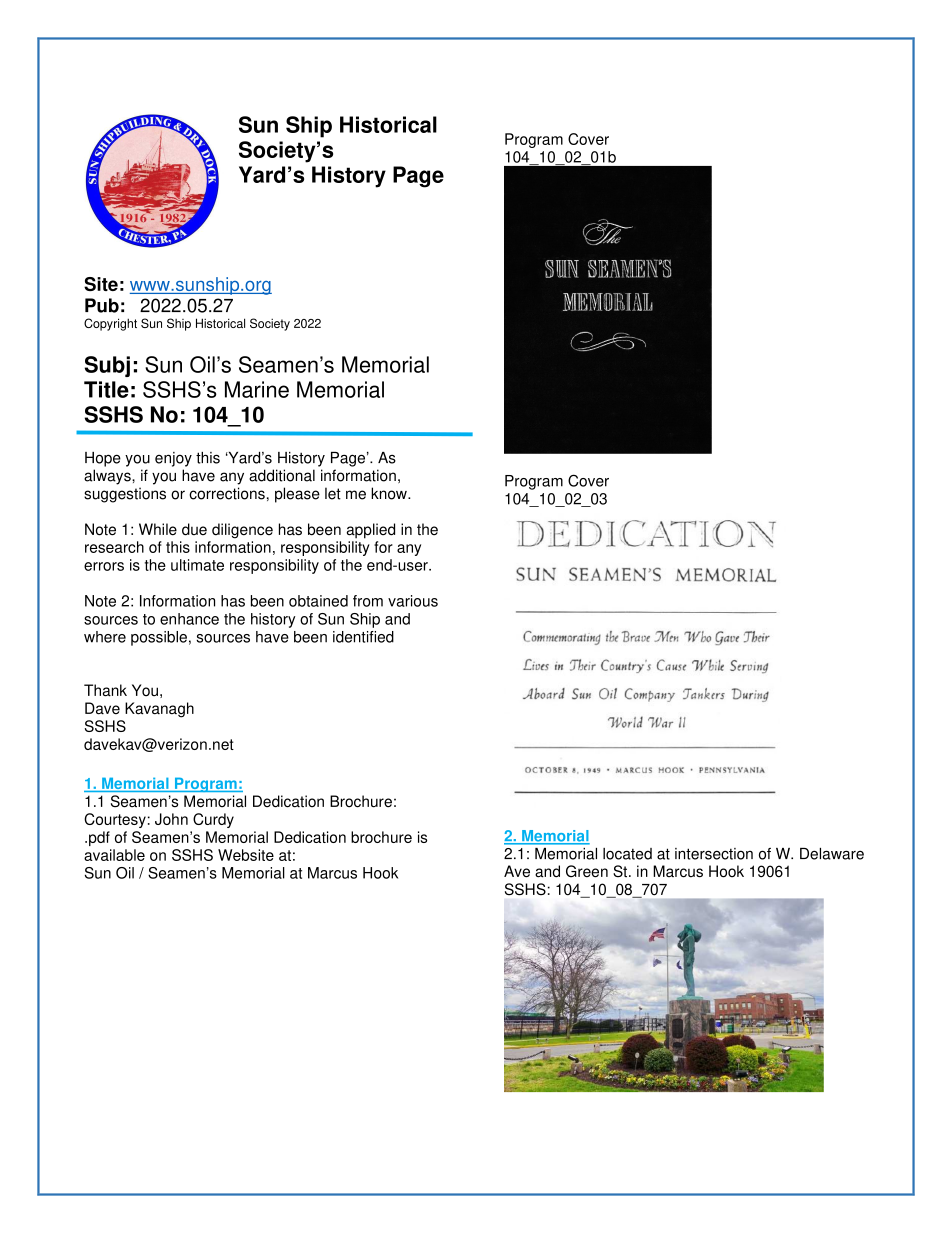 Image resolution: width=952 pixels, height=1233 pixels. I want to click on let, so click(333, 493).
